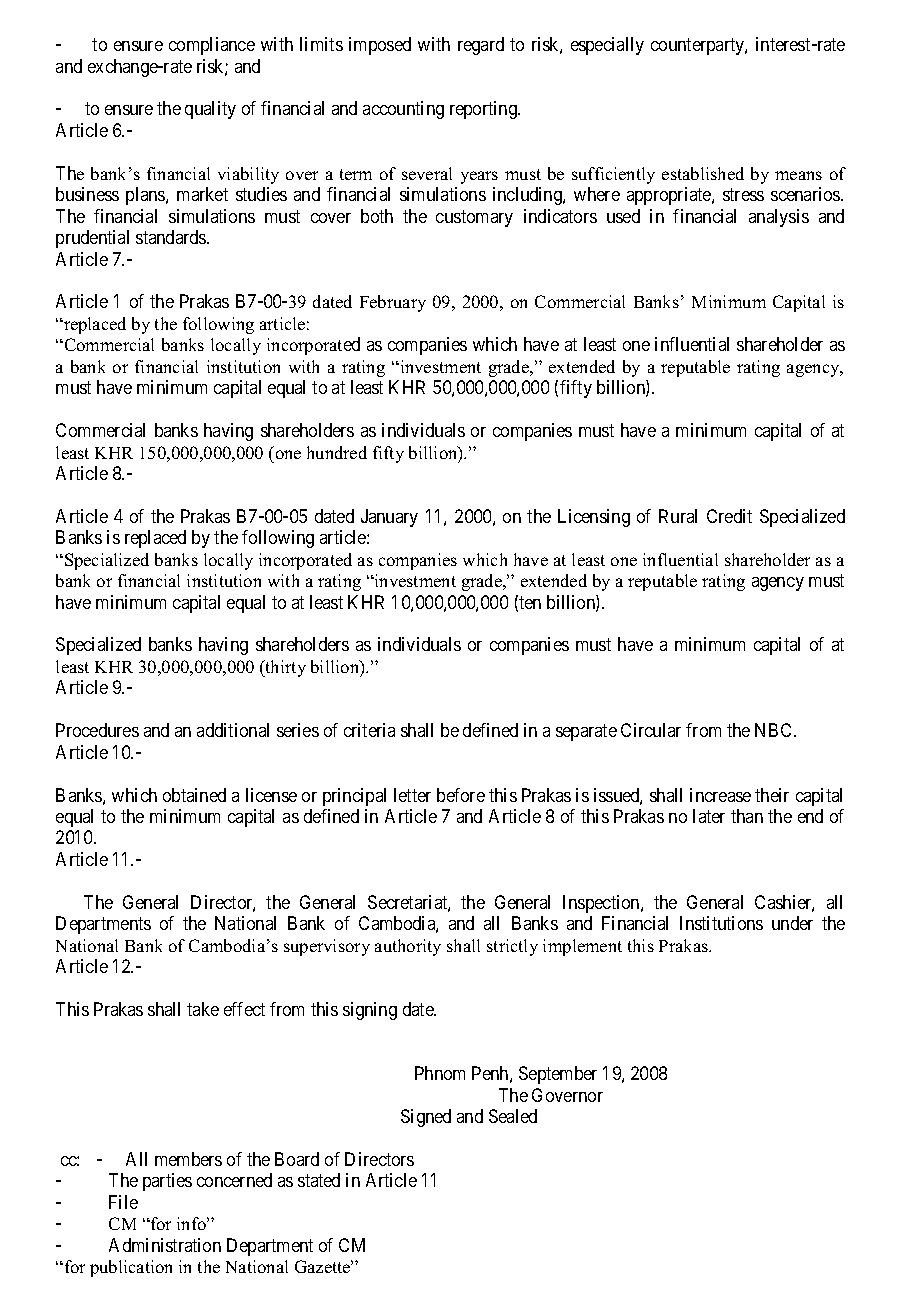 This screenshot has width=924, height=1308. Describe the element at coordinates (203, 1009) in the screenshot. I see `take` at that location.
